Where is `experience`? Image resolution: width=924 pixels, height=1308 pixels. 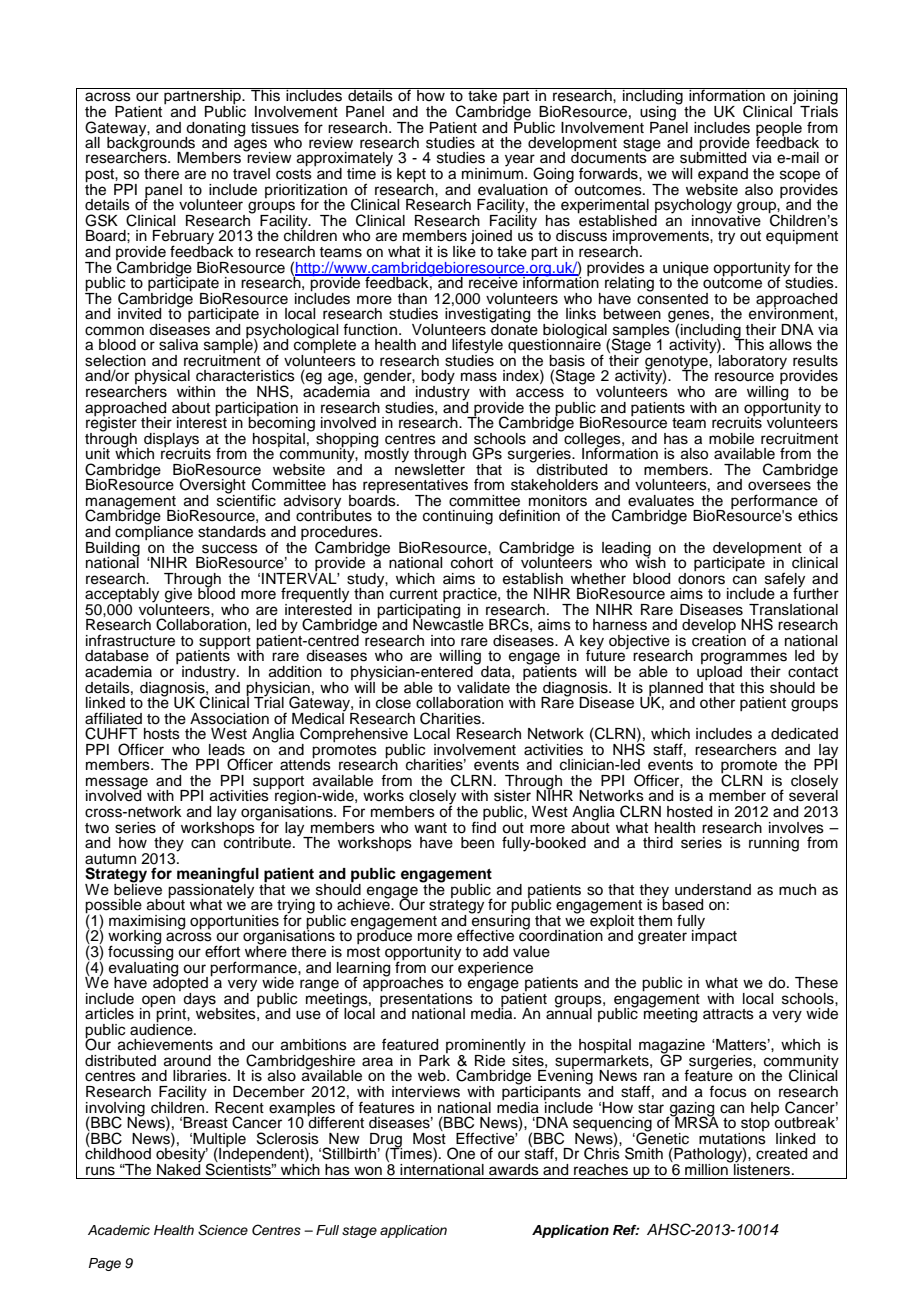 experience is located at coordinates (494, 968).
